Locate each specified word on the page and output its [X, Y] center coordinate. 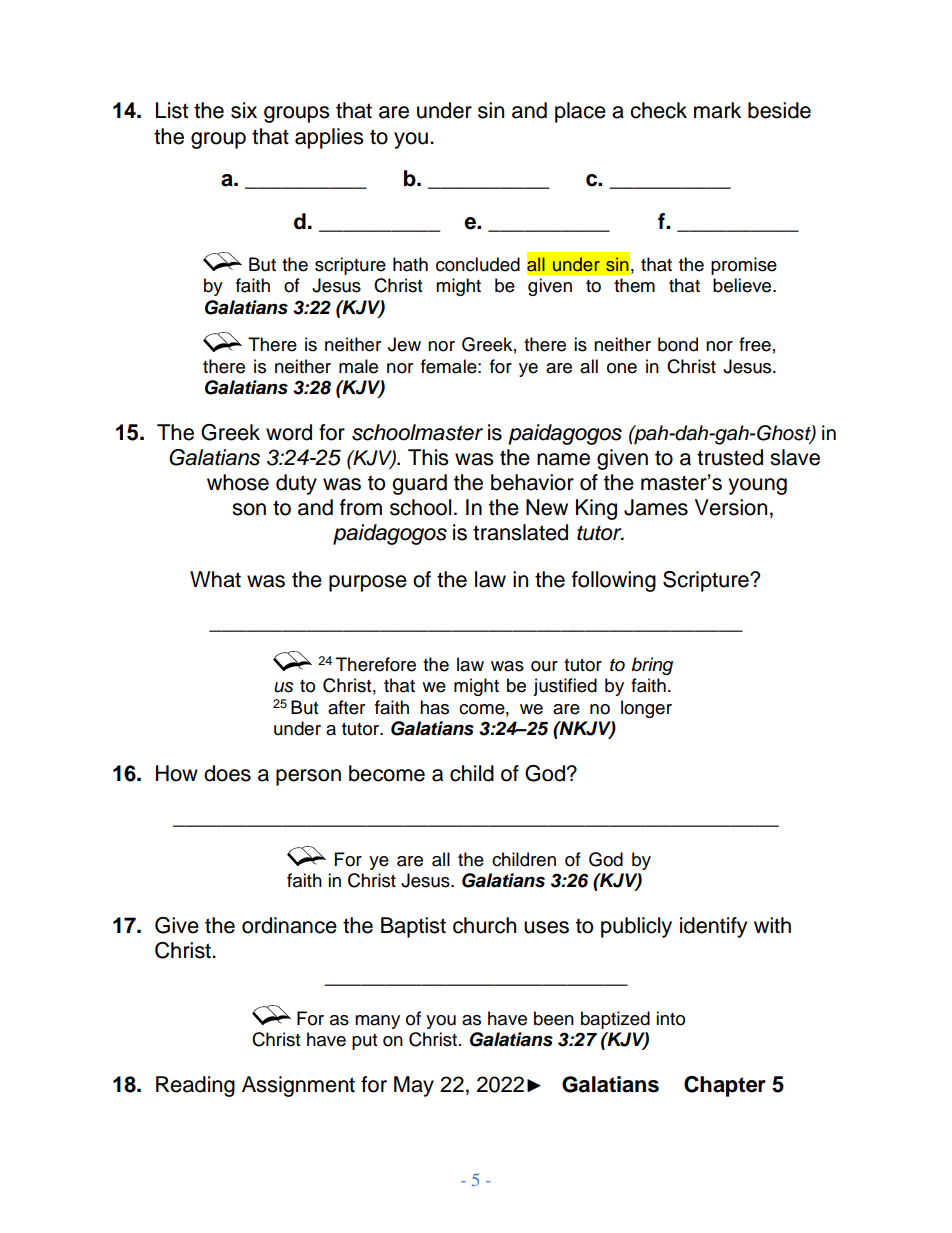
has [434, 707]
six [244, 110]
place [580, 112]
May [414, 1086]
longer [646, 709]
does [227, 773]
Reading [195, 1086]
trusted [730, 457]
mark [717, 110]
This [428, 457]
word [289, 432]
